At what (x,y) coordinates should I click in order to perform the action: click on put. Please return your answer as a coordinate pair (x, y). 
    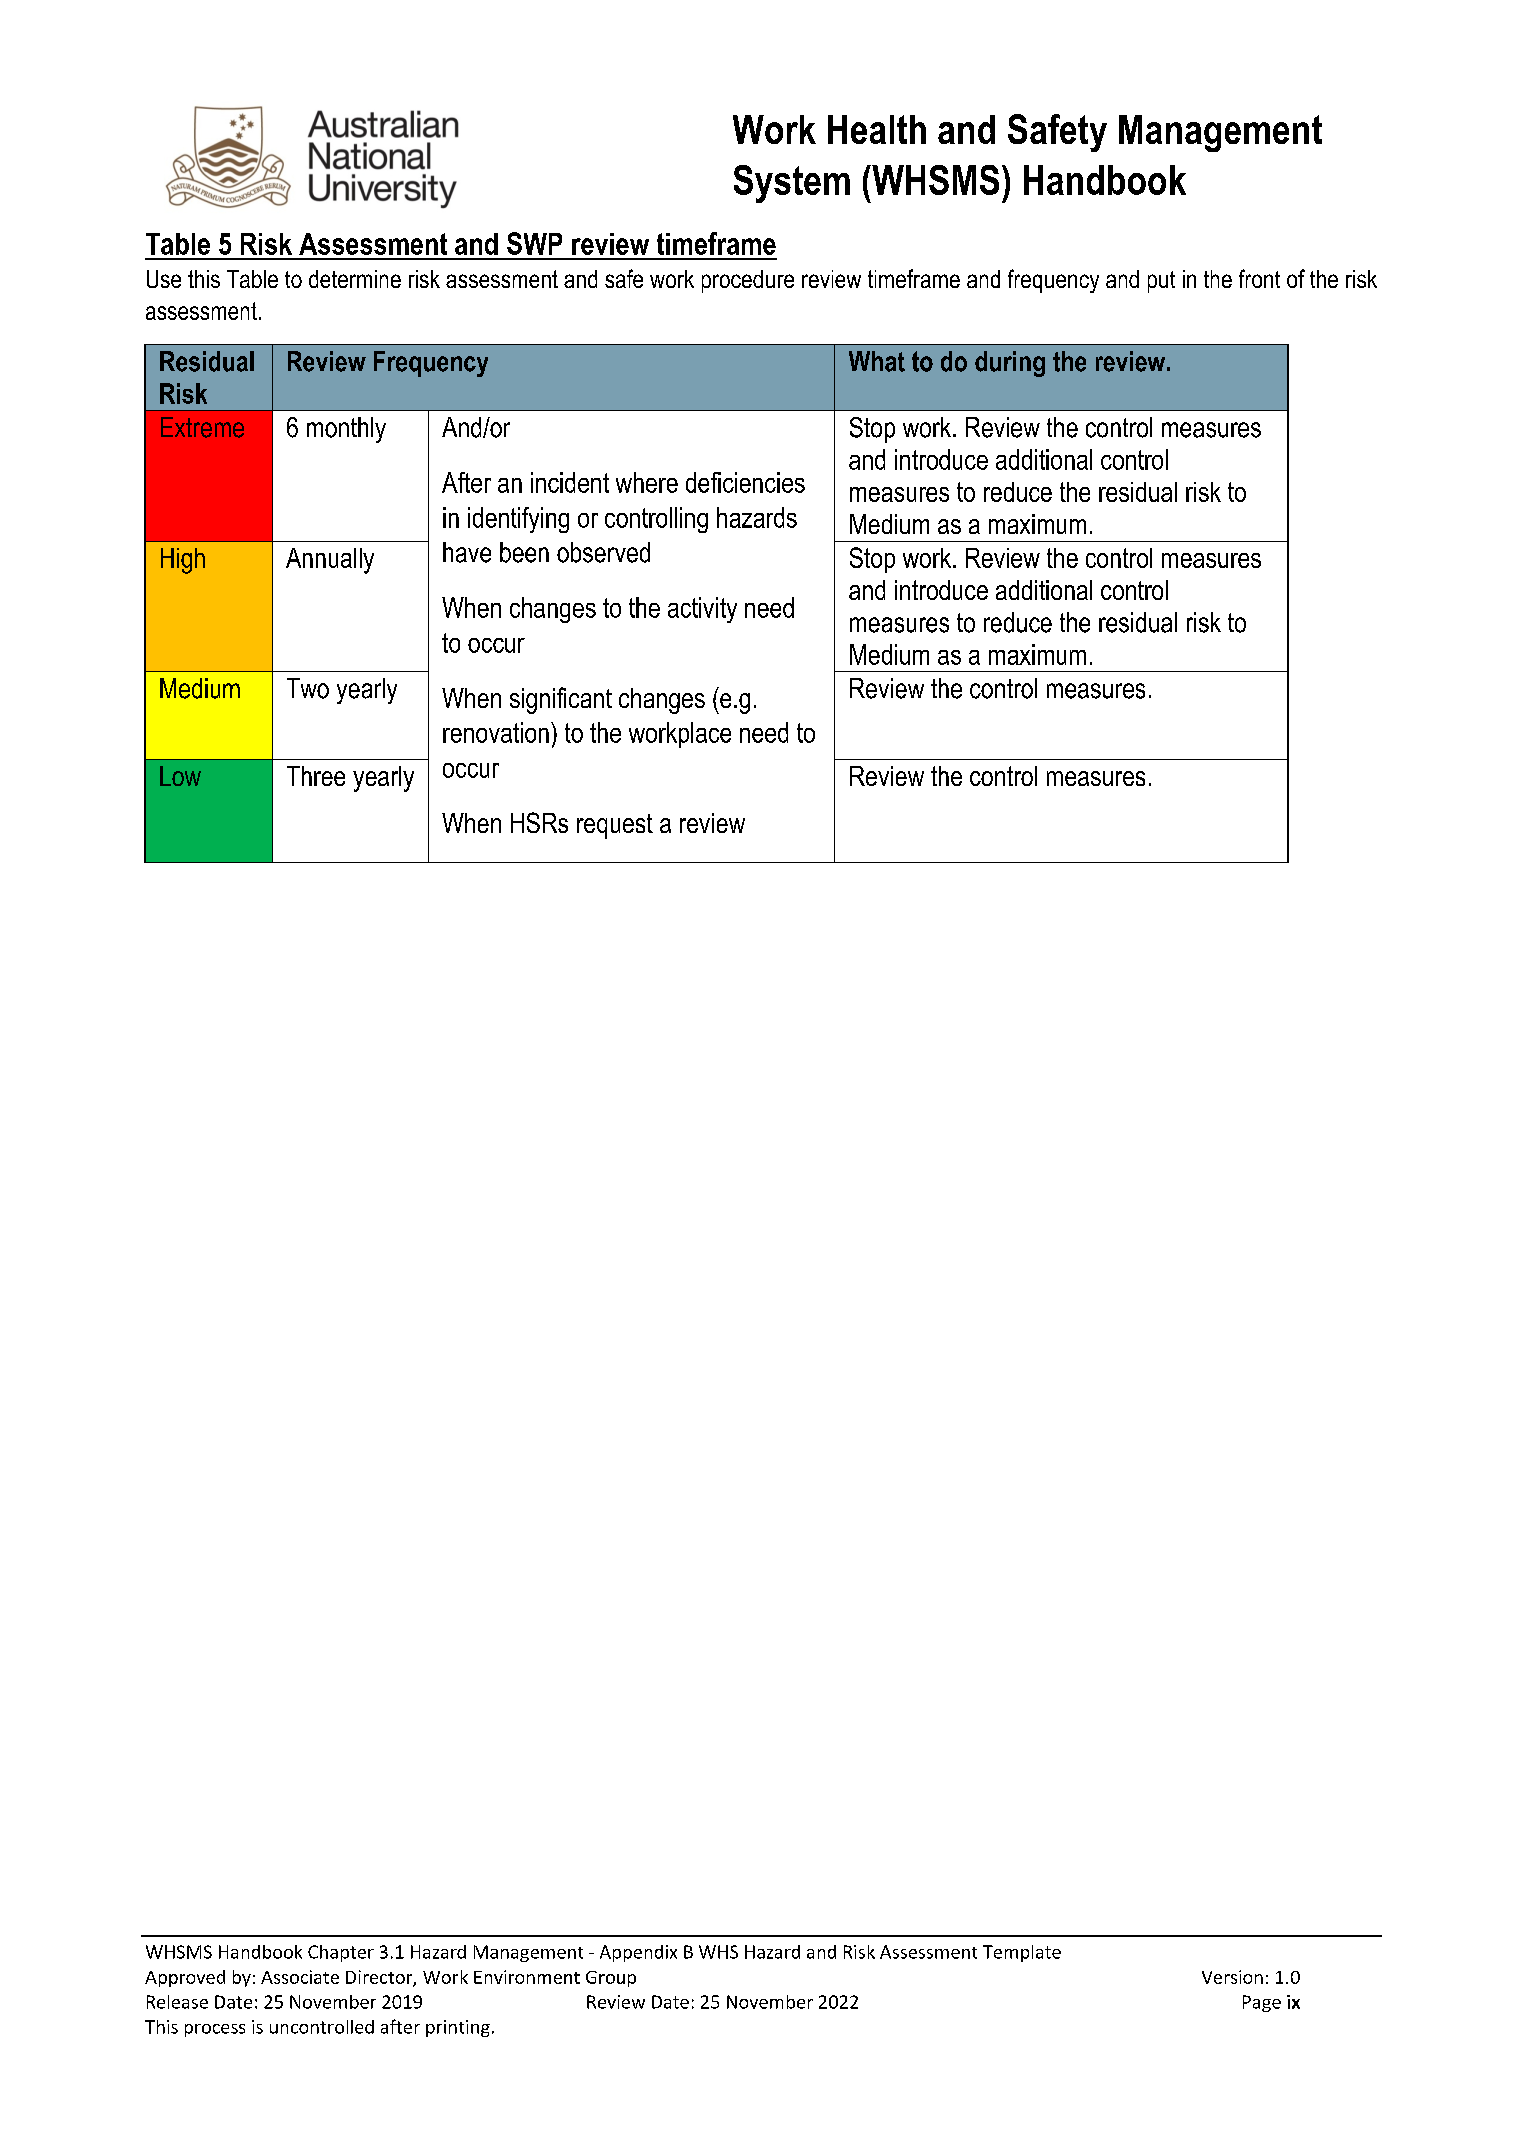
    Looking at the image, I should click on (1161, 282).
